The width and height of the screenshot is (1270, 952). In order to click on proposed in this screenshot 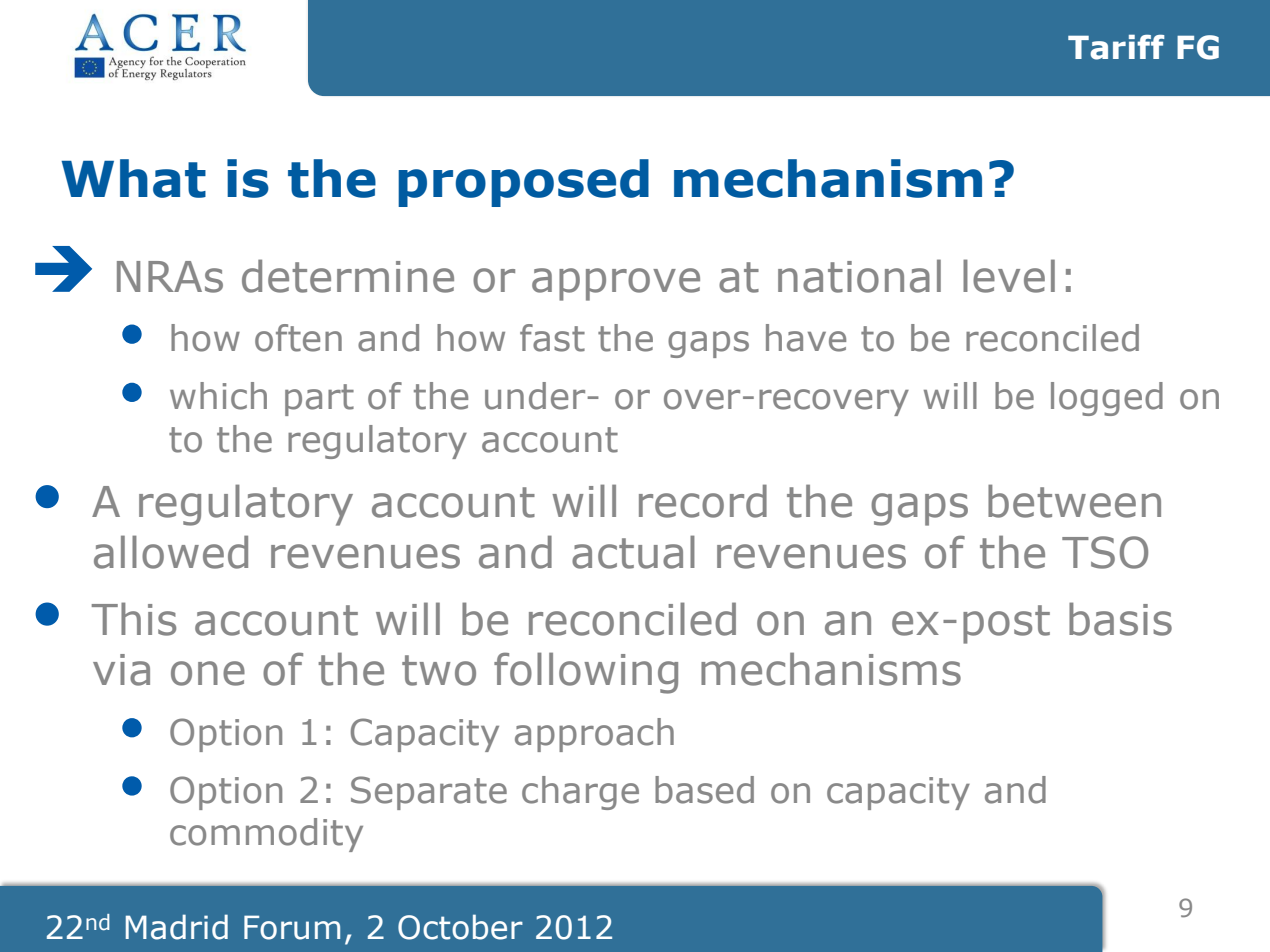, I will do `click(523, 183)`.
